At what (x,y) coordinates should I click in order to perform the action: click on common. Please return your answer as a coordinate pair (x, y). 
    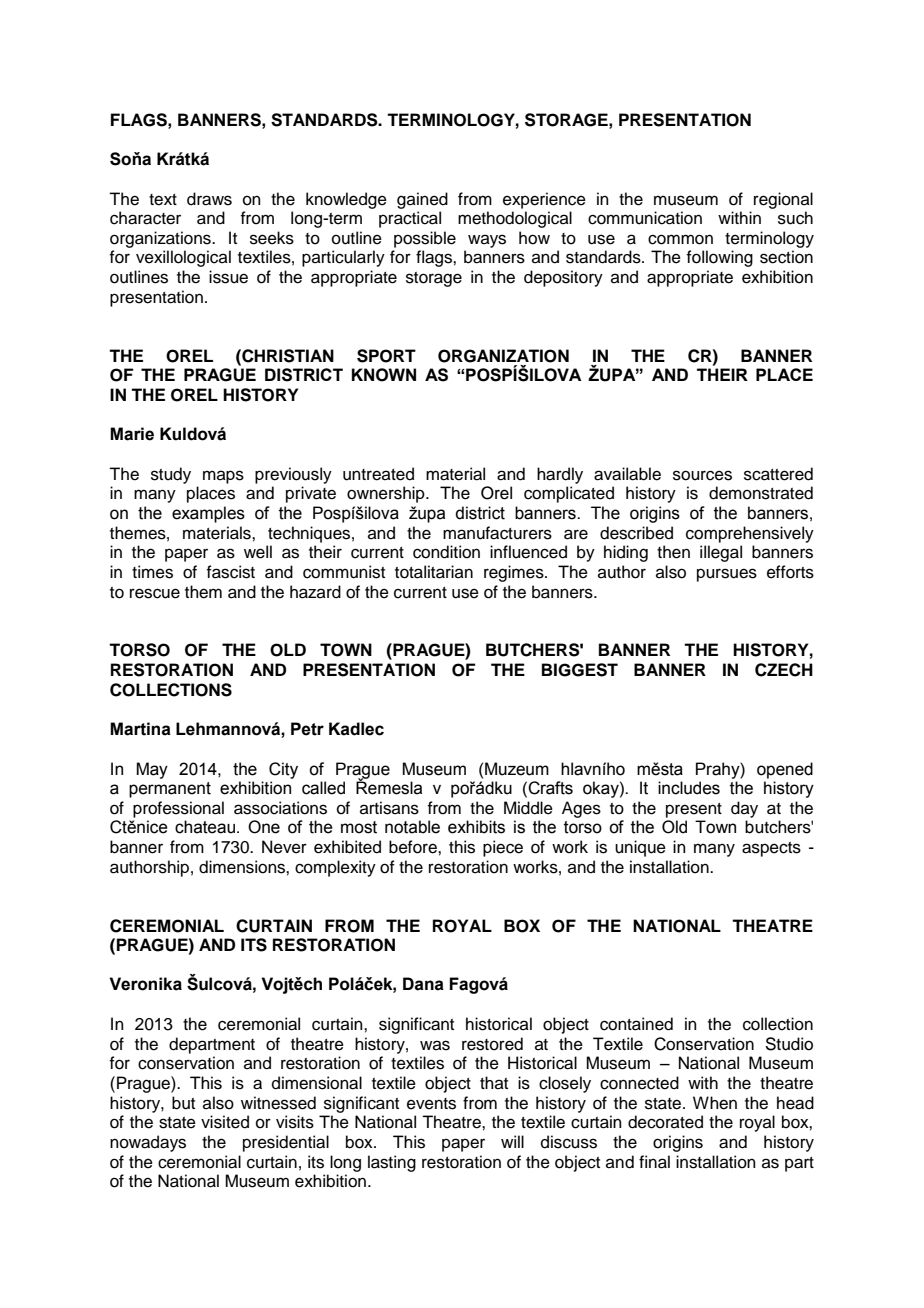
    Looking at the image, I should click on (680, 239).
